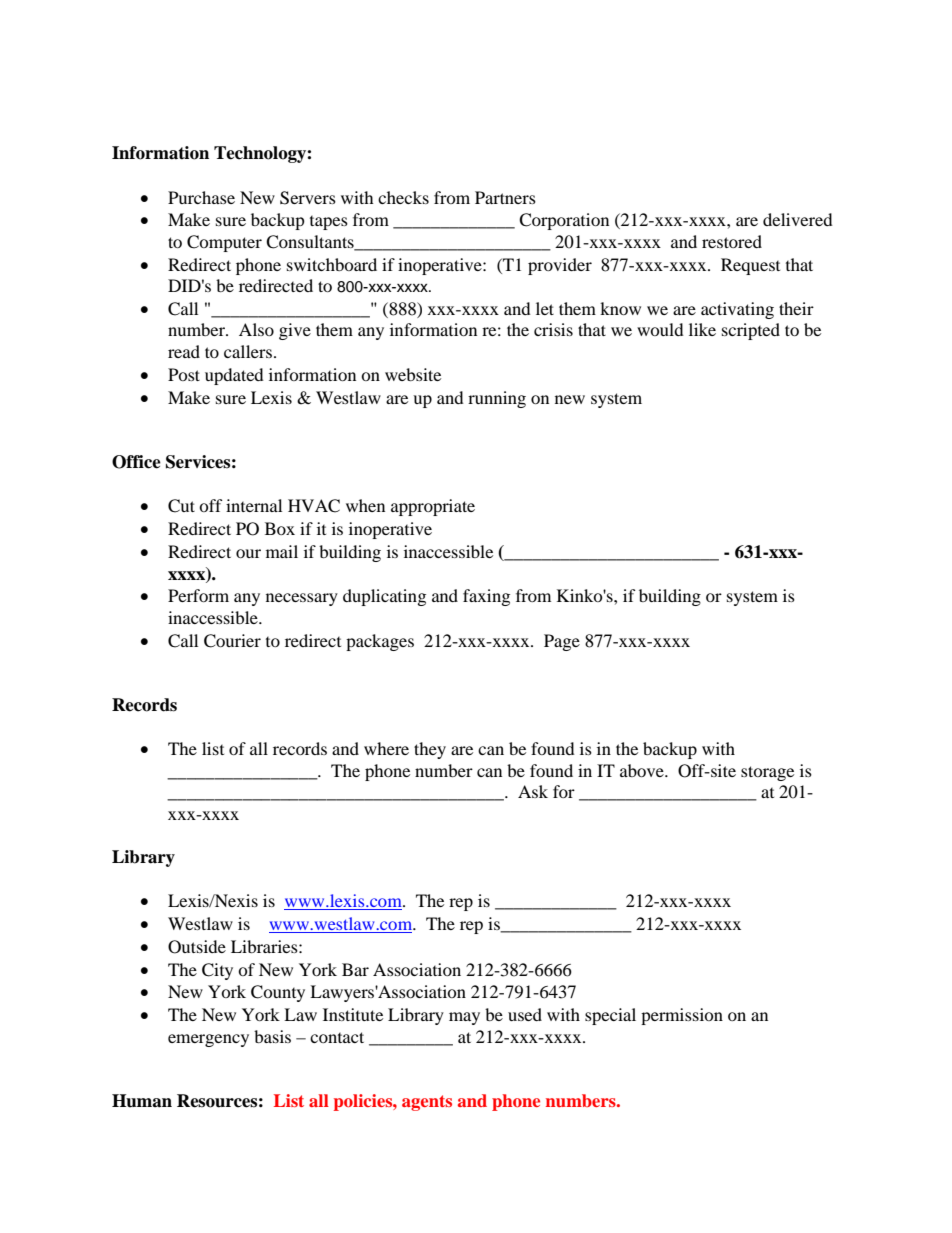 This screenshot has width=952, height=1233. Describe the element at coordinates (505, 197) in the screenshot. I see `Partners` at that location.
